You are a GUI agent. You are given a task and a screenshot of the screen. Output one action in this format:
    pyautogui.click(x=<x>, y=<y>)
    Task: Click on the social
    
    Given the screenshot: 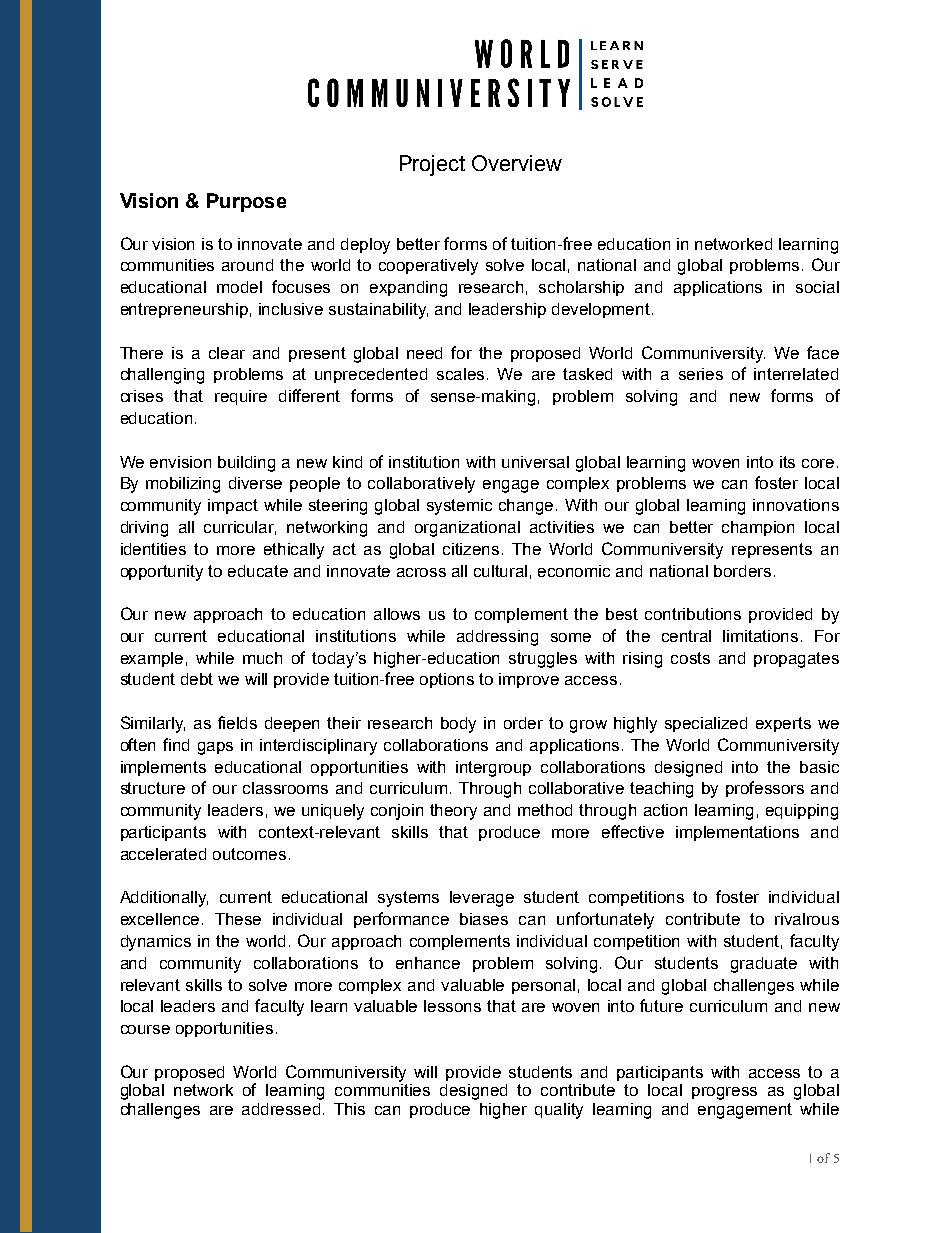 What is the action you would take?
    pyautogui.click(x=817, y=287)
